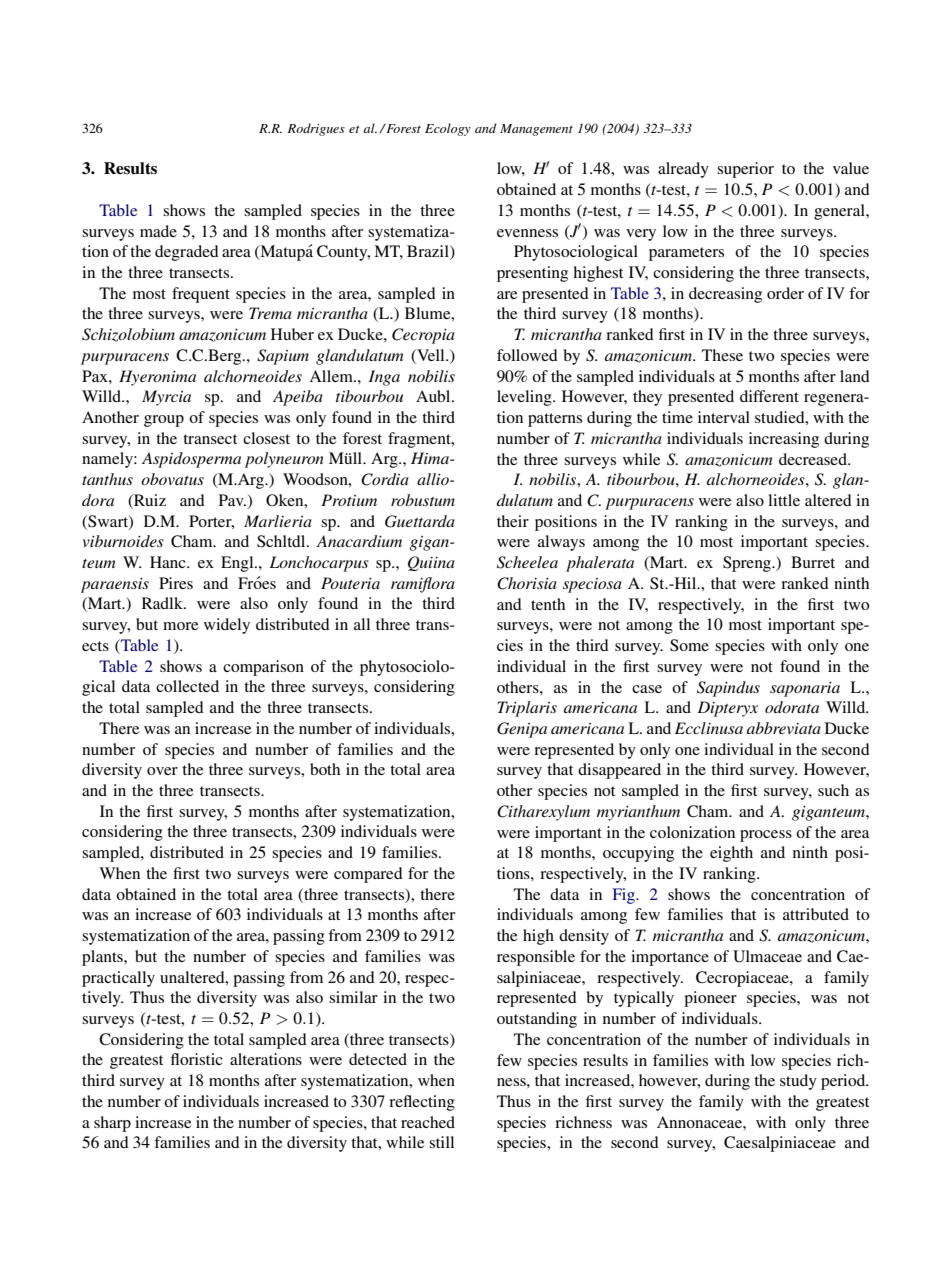  Describe the element at coordinates (784, 500) in the screenshot. I see `little` at that location.
